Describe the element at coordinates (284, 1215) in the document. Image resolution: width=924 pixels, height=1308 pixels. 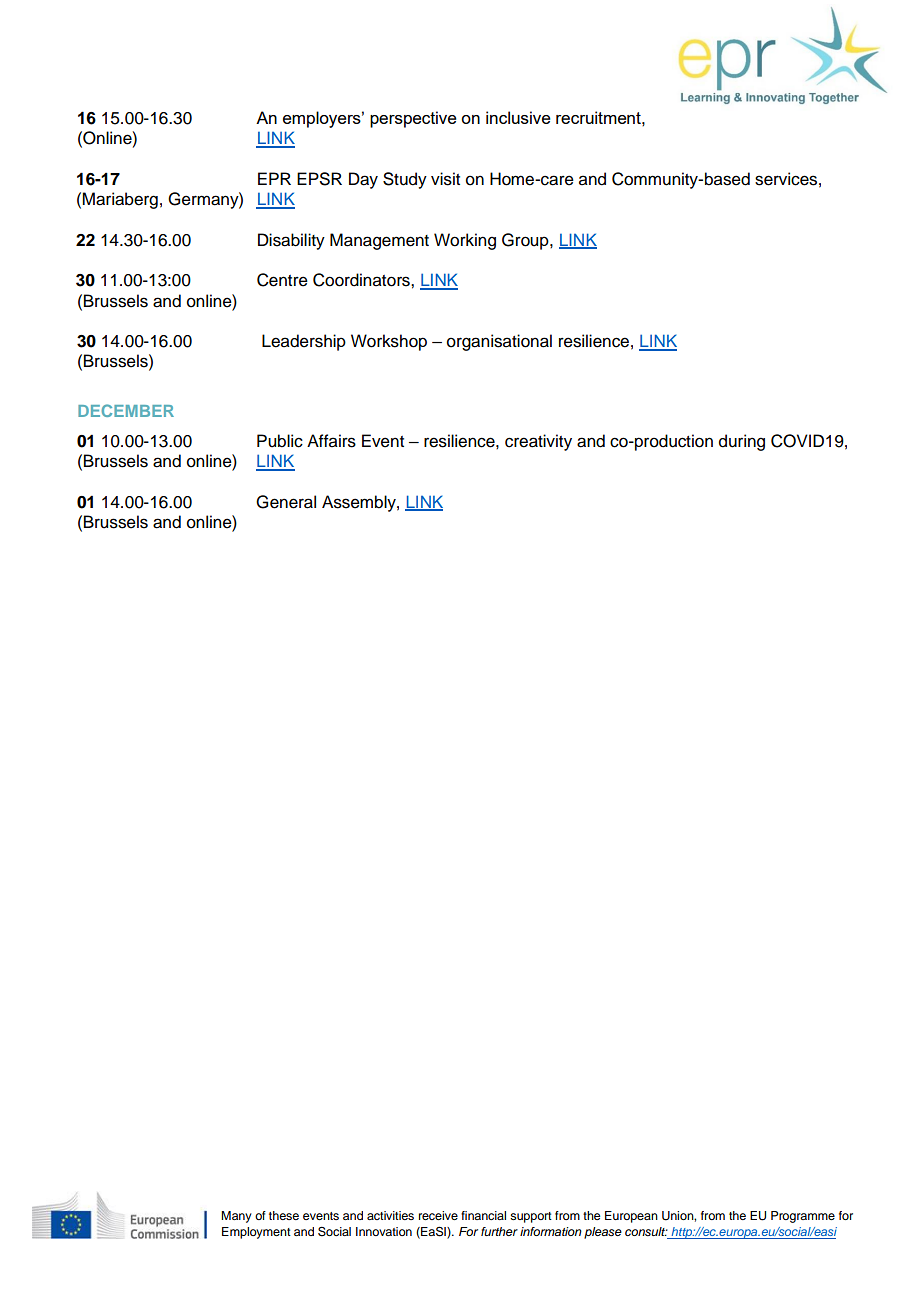
I see `these` at that location.
